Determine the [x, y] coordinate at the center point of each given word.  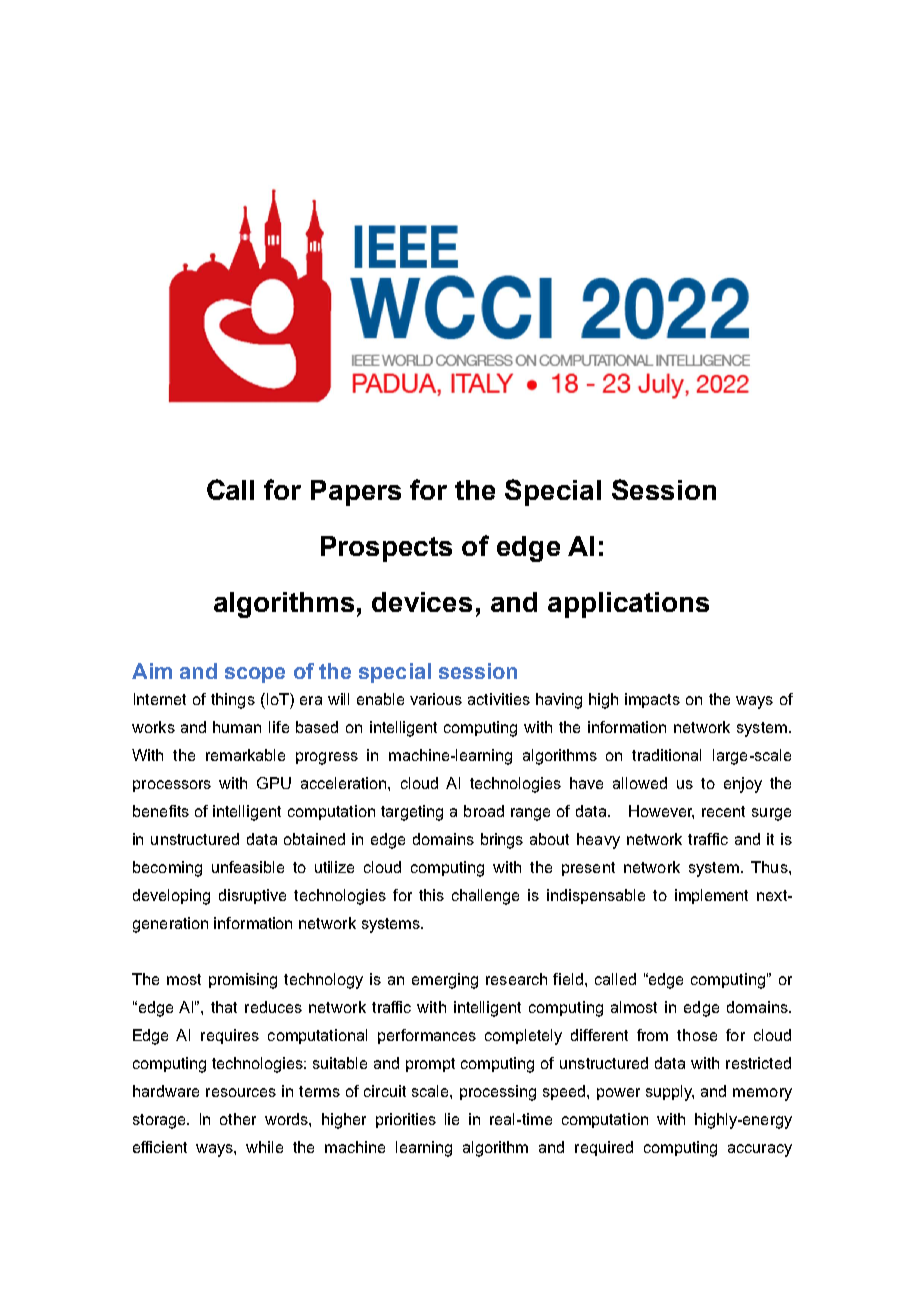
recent [723, 811]
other [238, 1119]
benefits [161, 811]
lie [452, 1119]
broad [484, 811]
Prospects [386, 549]
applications [628, 605]
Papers [356, 493]
